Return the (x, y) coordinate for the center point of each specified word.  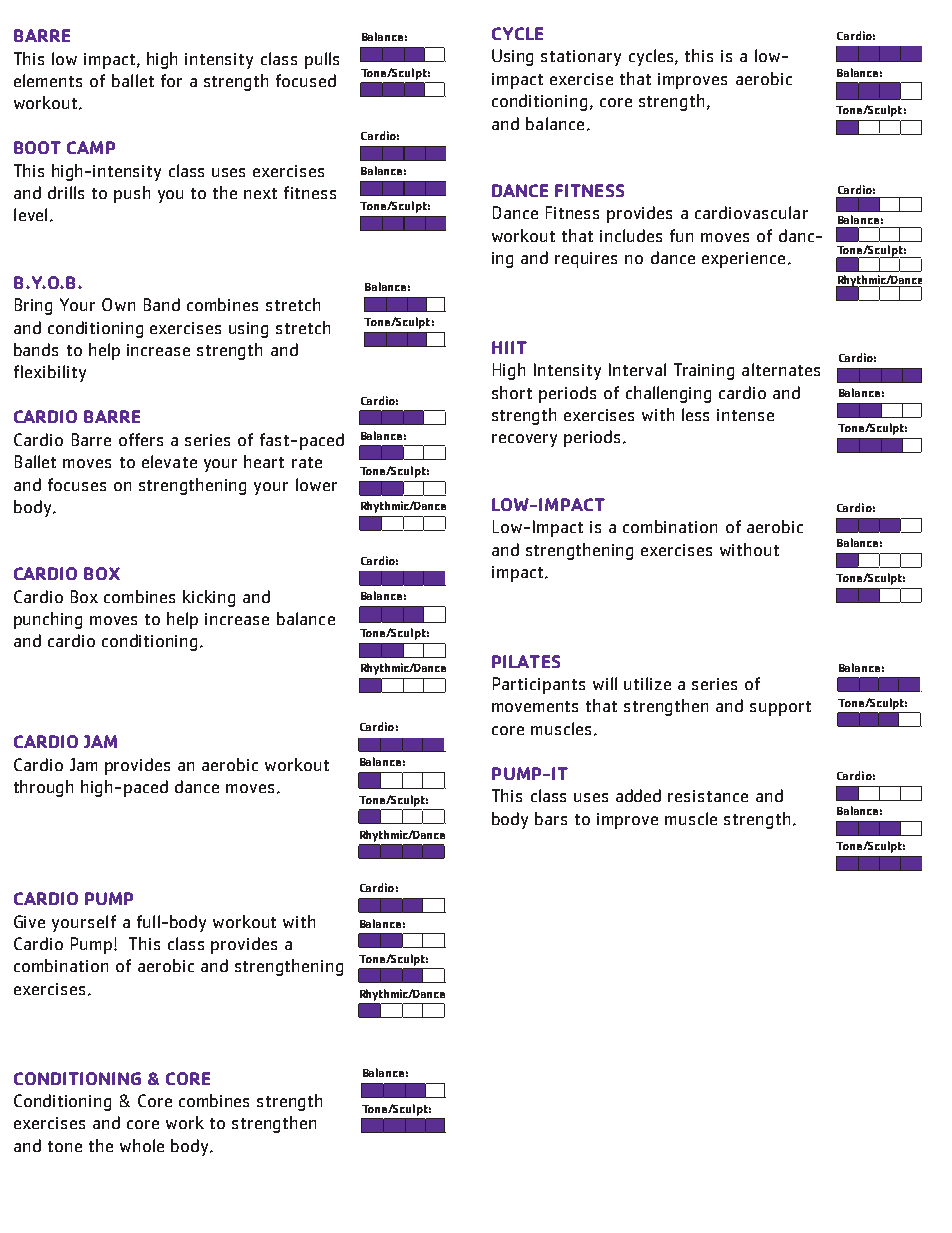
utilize (647, 683)
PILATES (526, 661)
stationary (581, 58)
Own (118, 304)
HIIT (509, 347)
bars (551, 818)
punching (48, 620)
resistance (708, 796)
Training (704, 371)
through (43, 788)
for (171, 80)
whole (142, 1145)
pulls (322, 60)
